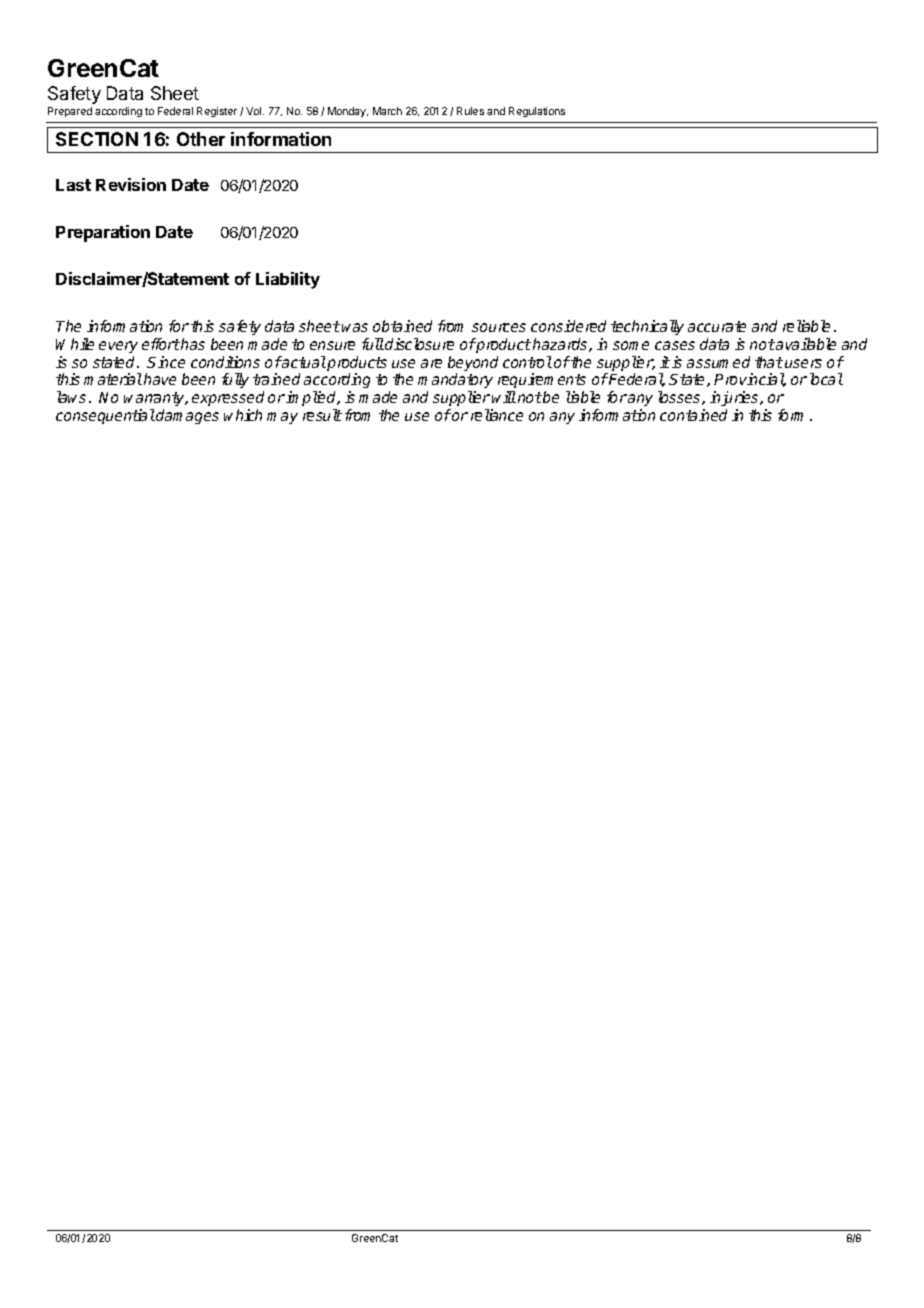 This screenshot has height=1308, width=924. I want to click on Other, so click(201, 139).
